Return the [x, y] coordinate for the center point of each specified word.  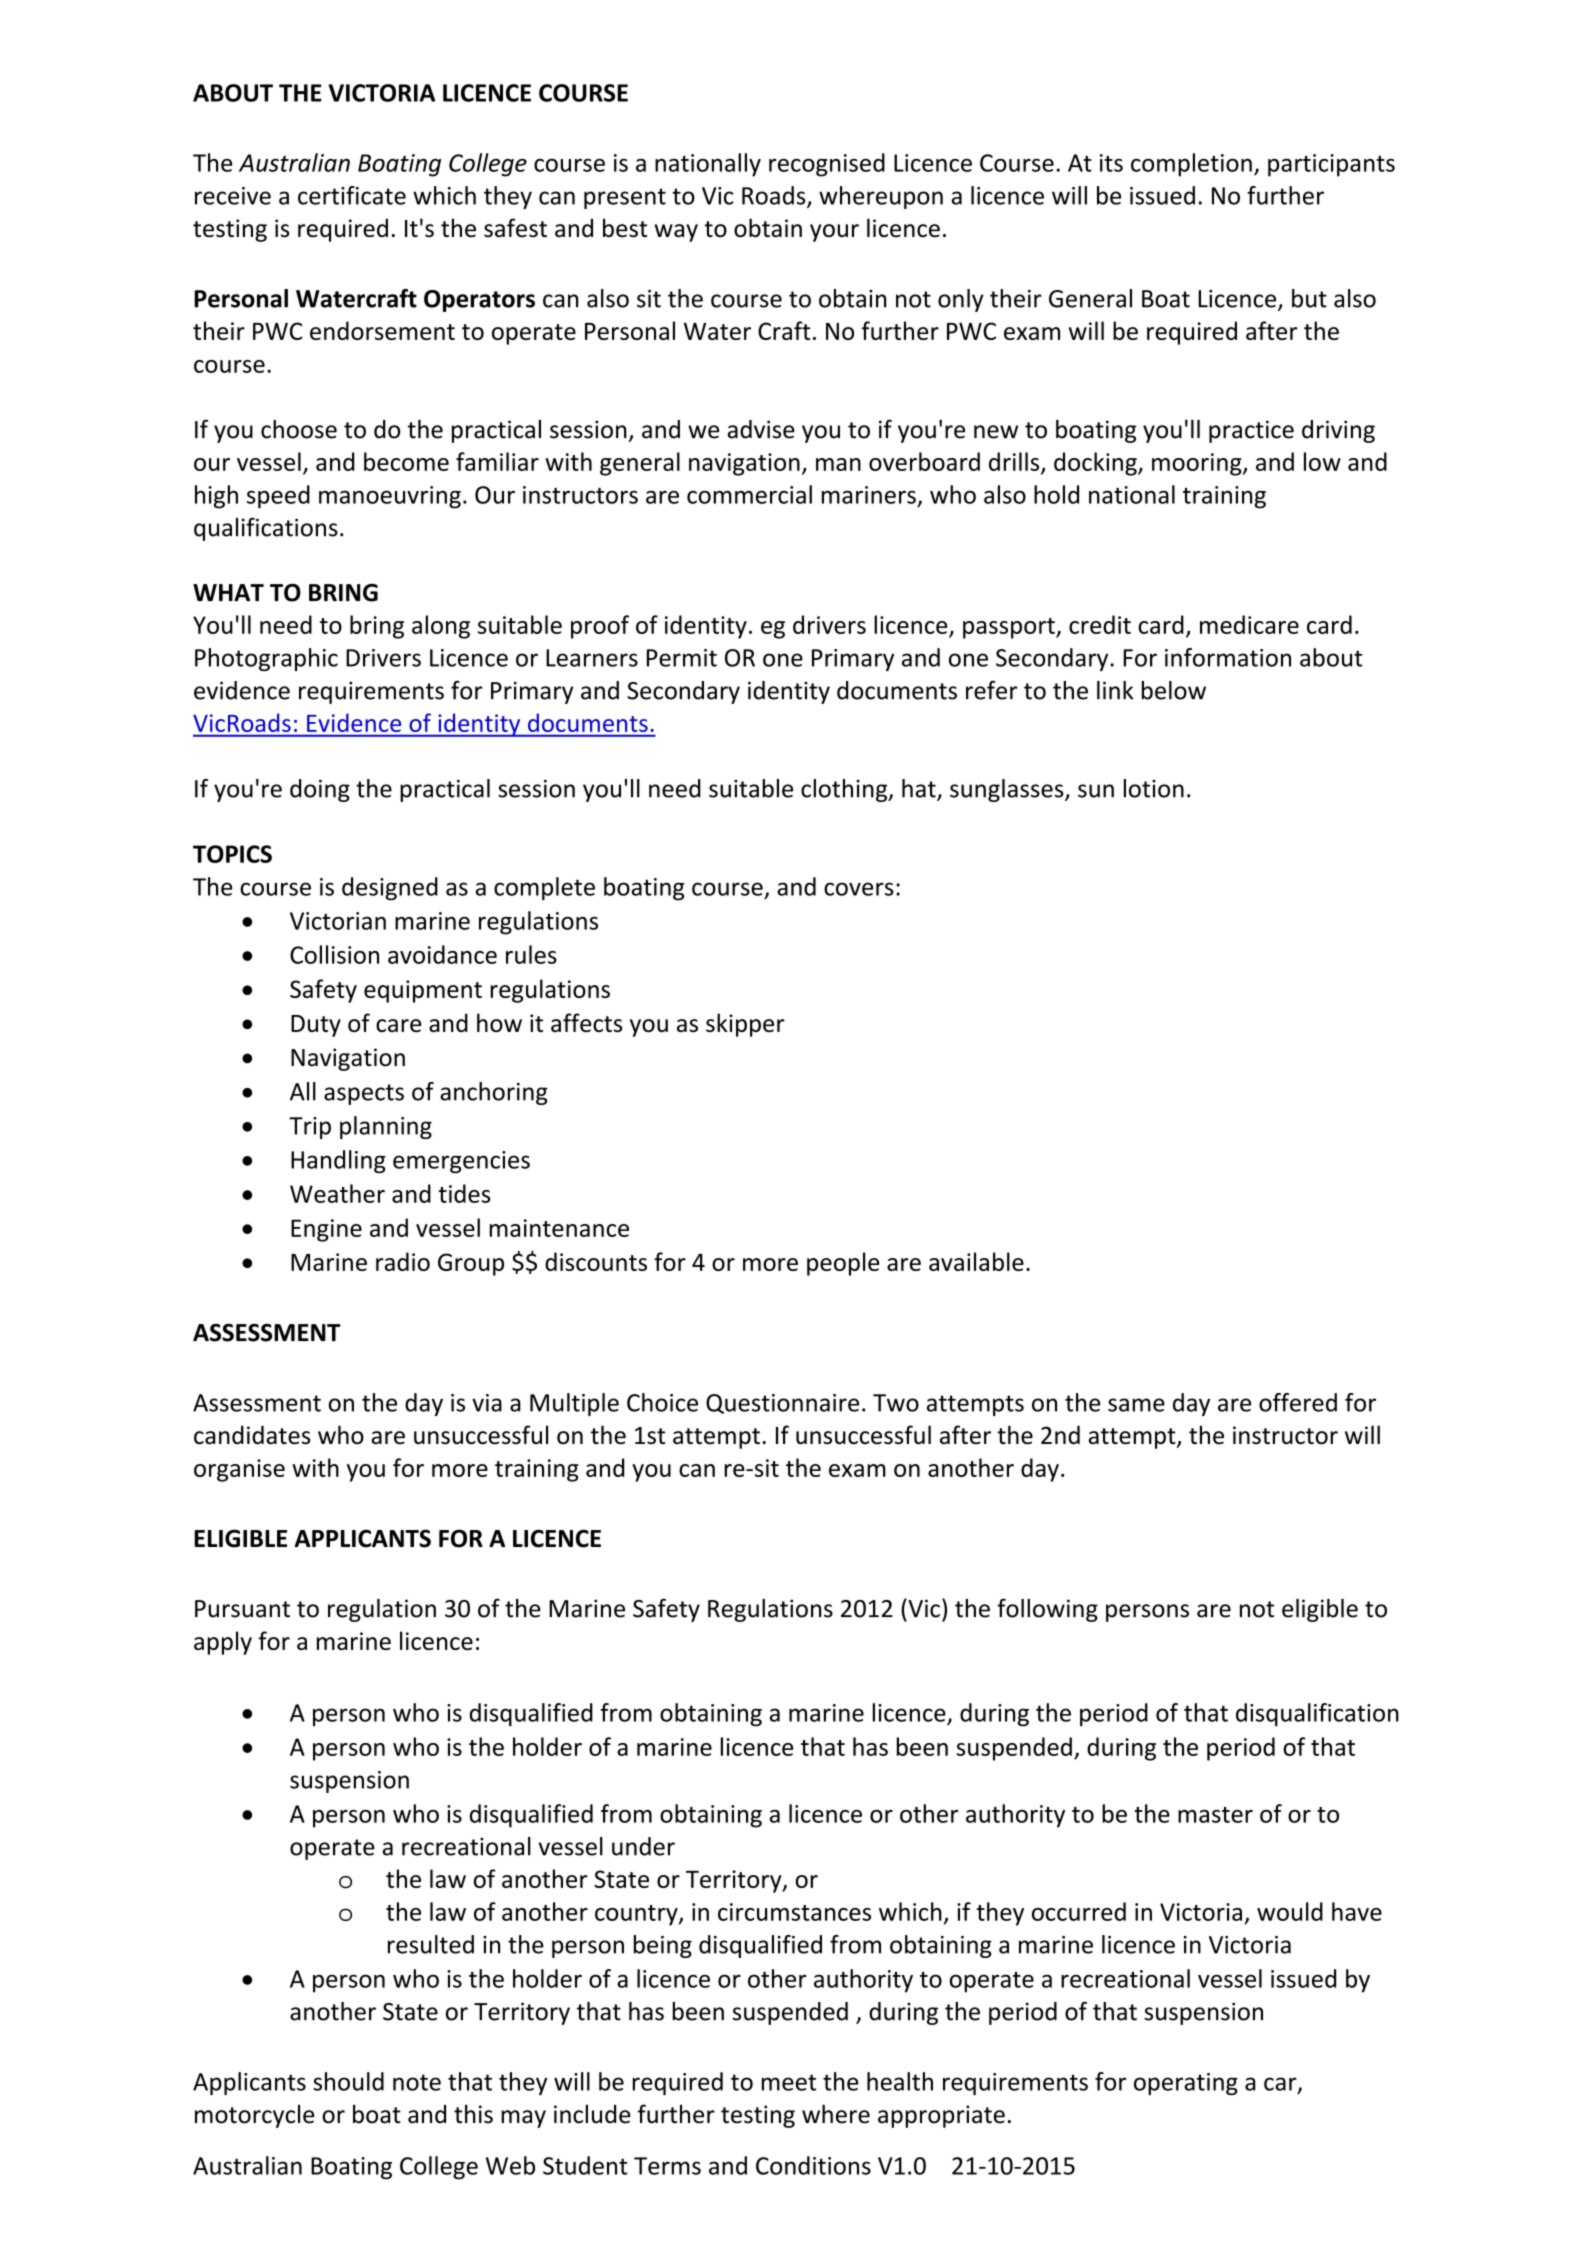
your [834, 233]
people [843, 1264]
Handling [338, 1162]
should [348, 2081]
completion [1191, 165]
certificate [352, 195]
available [976, 1261]
